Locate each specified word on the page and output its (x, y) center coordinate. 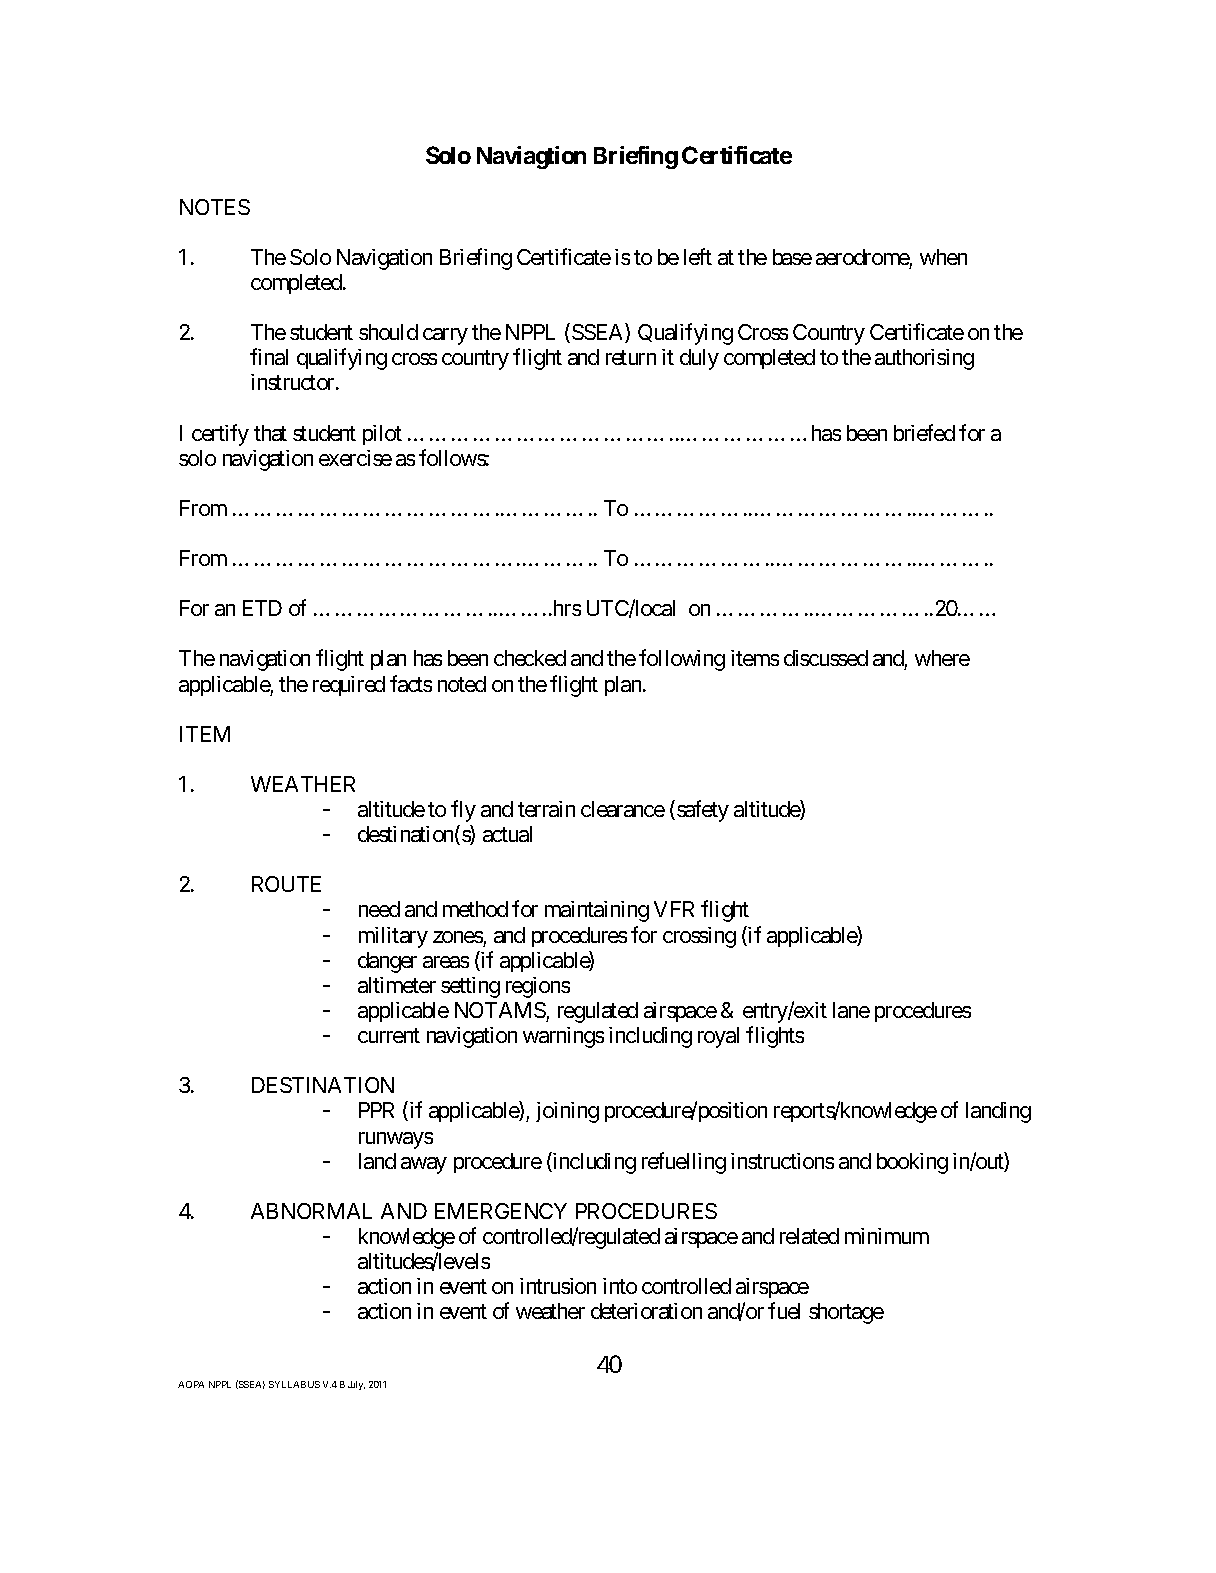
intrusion (558, 1286)
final (269, 356)
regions (538, 987)
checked (530, 658)
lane (851, 1010)
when (943, 257)
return (631, 358)
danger (387, 962)
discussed (826, 658)
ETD (262, 608)
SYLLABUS (294, 1384)
